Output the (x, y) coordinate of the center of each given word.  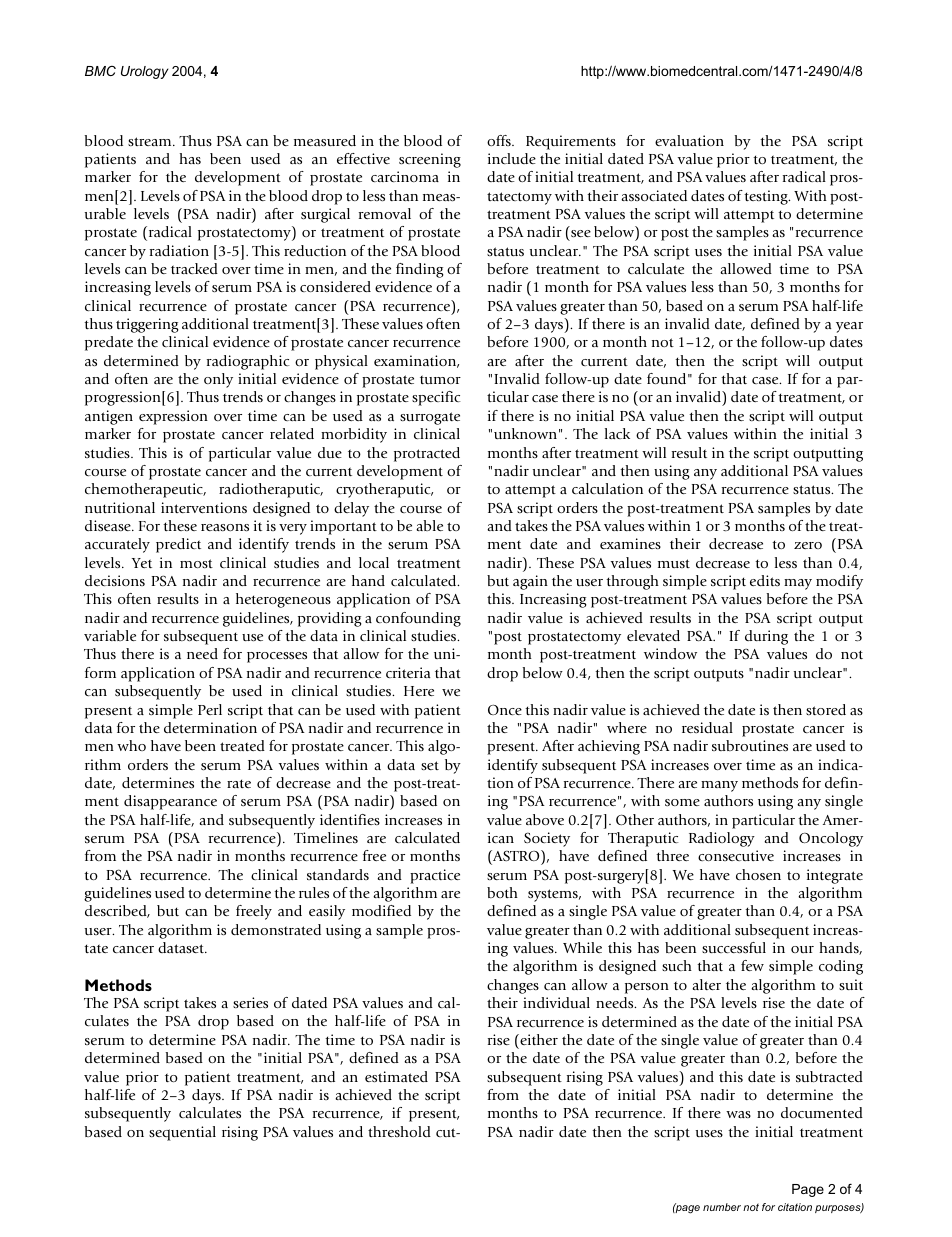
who (131, 745)
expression (173, 417)
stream (151, 141)
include (512, 158)
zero (808, 545)
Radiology (722, 839)
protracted (427, 454)
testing (767, 197)
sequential (182, 1133)
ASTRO (516, 855)
